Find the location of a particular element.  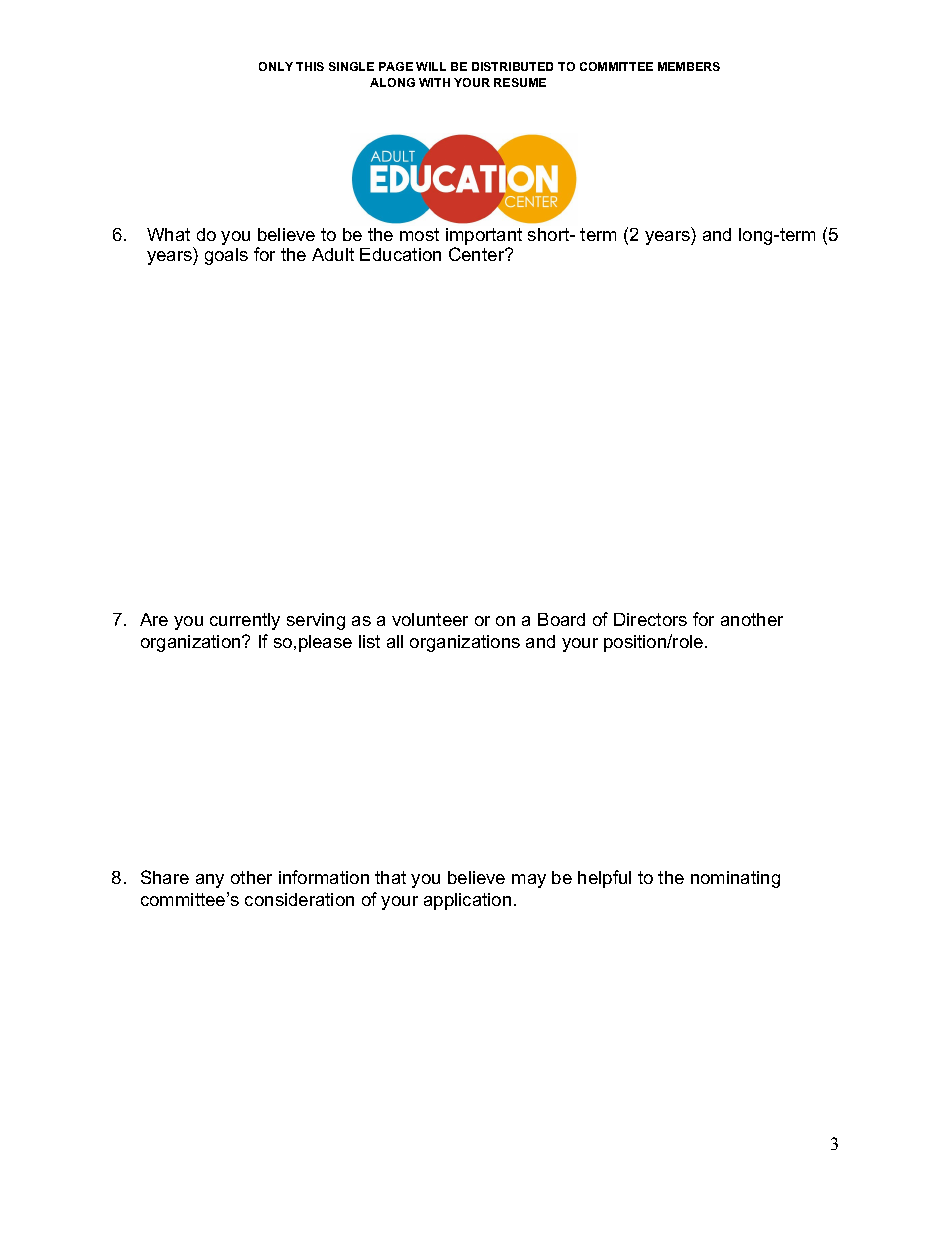

Education is located at coordinates (400, 254).
